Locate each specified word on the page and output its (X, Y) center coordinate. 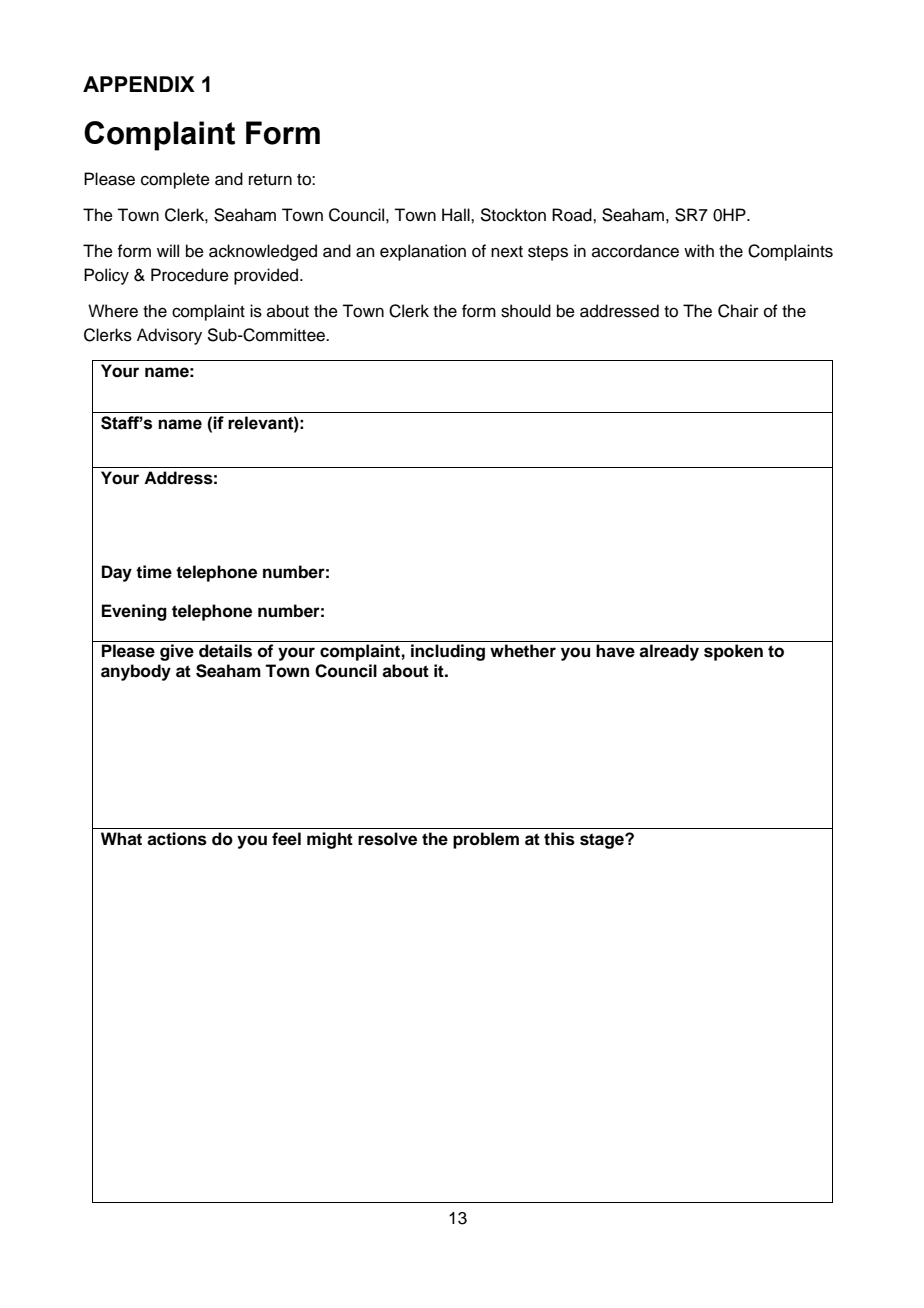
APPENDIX (139, 84)
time (154, 572)
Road (573, 215)
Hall (457, 215)
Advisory (169, 336)
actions (177, 839)
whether (523, 651)
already (669, 652)
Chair (738, 311)
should (526, 311)
